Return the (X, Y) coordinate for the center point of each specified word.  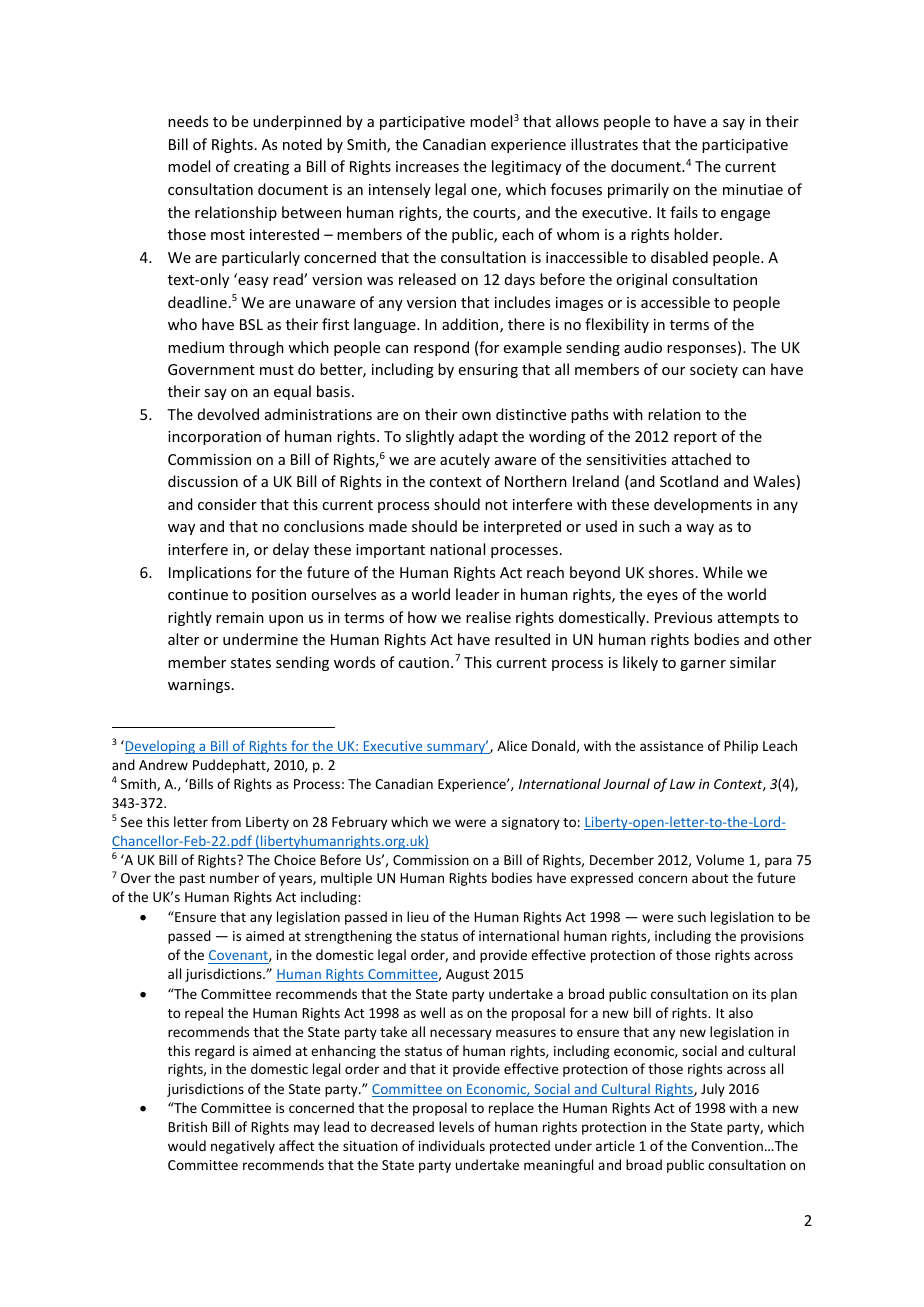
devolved (228, 414)
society (714, 371)
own (476, 416)
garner (703, 665)
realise (488, 617)
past (192, 880)
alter (183, 639)
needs (188, 121)
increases (427, 166)
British (187, 1126)
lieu (418, 916)
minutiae (753, 189)
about (710, 877)
